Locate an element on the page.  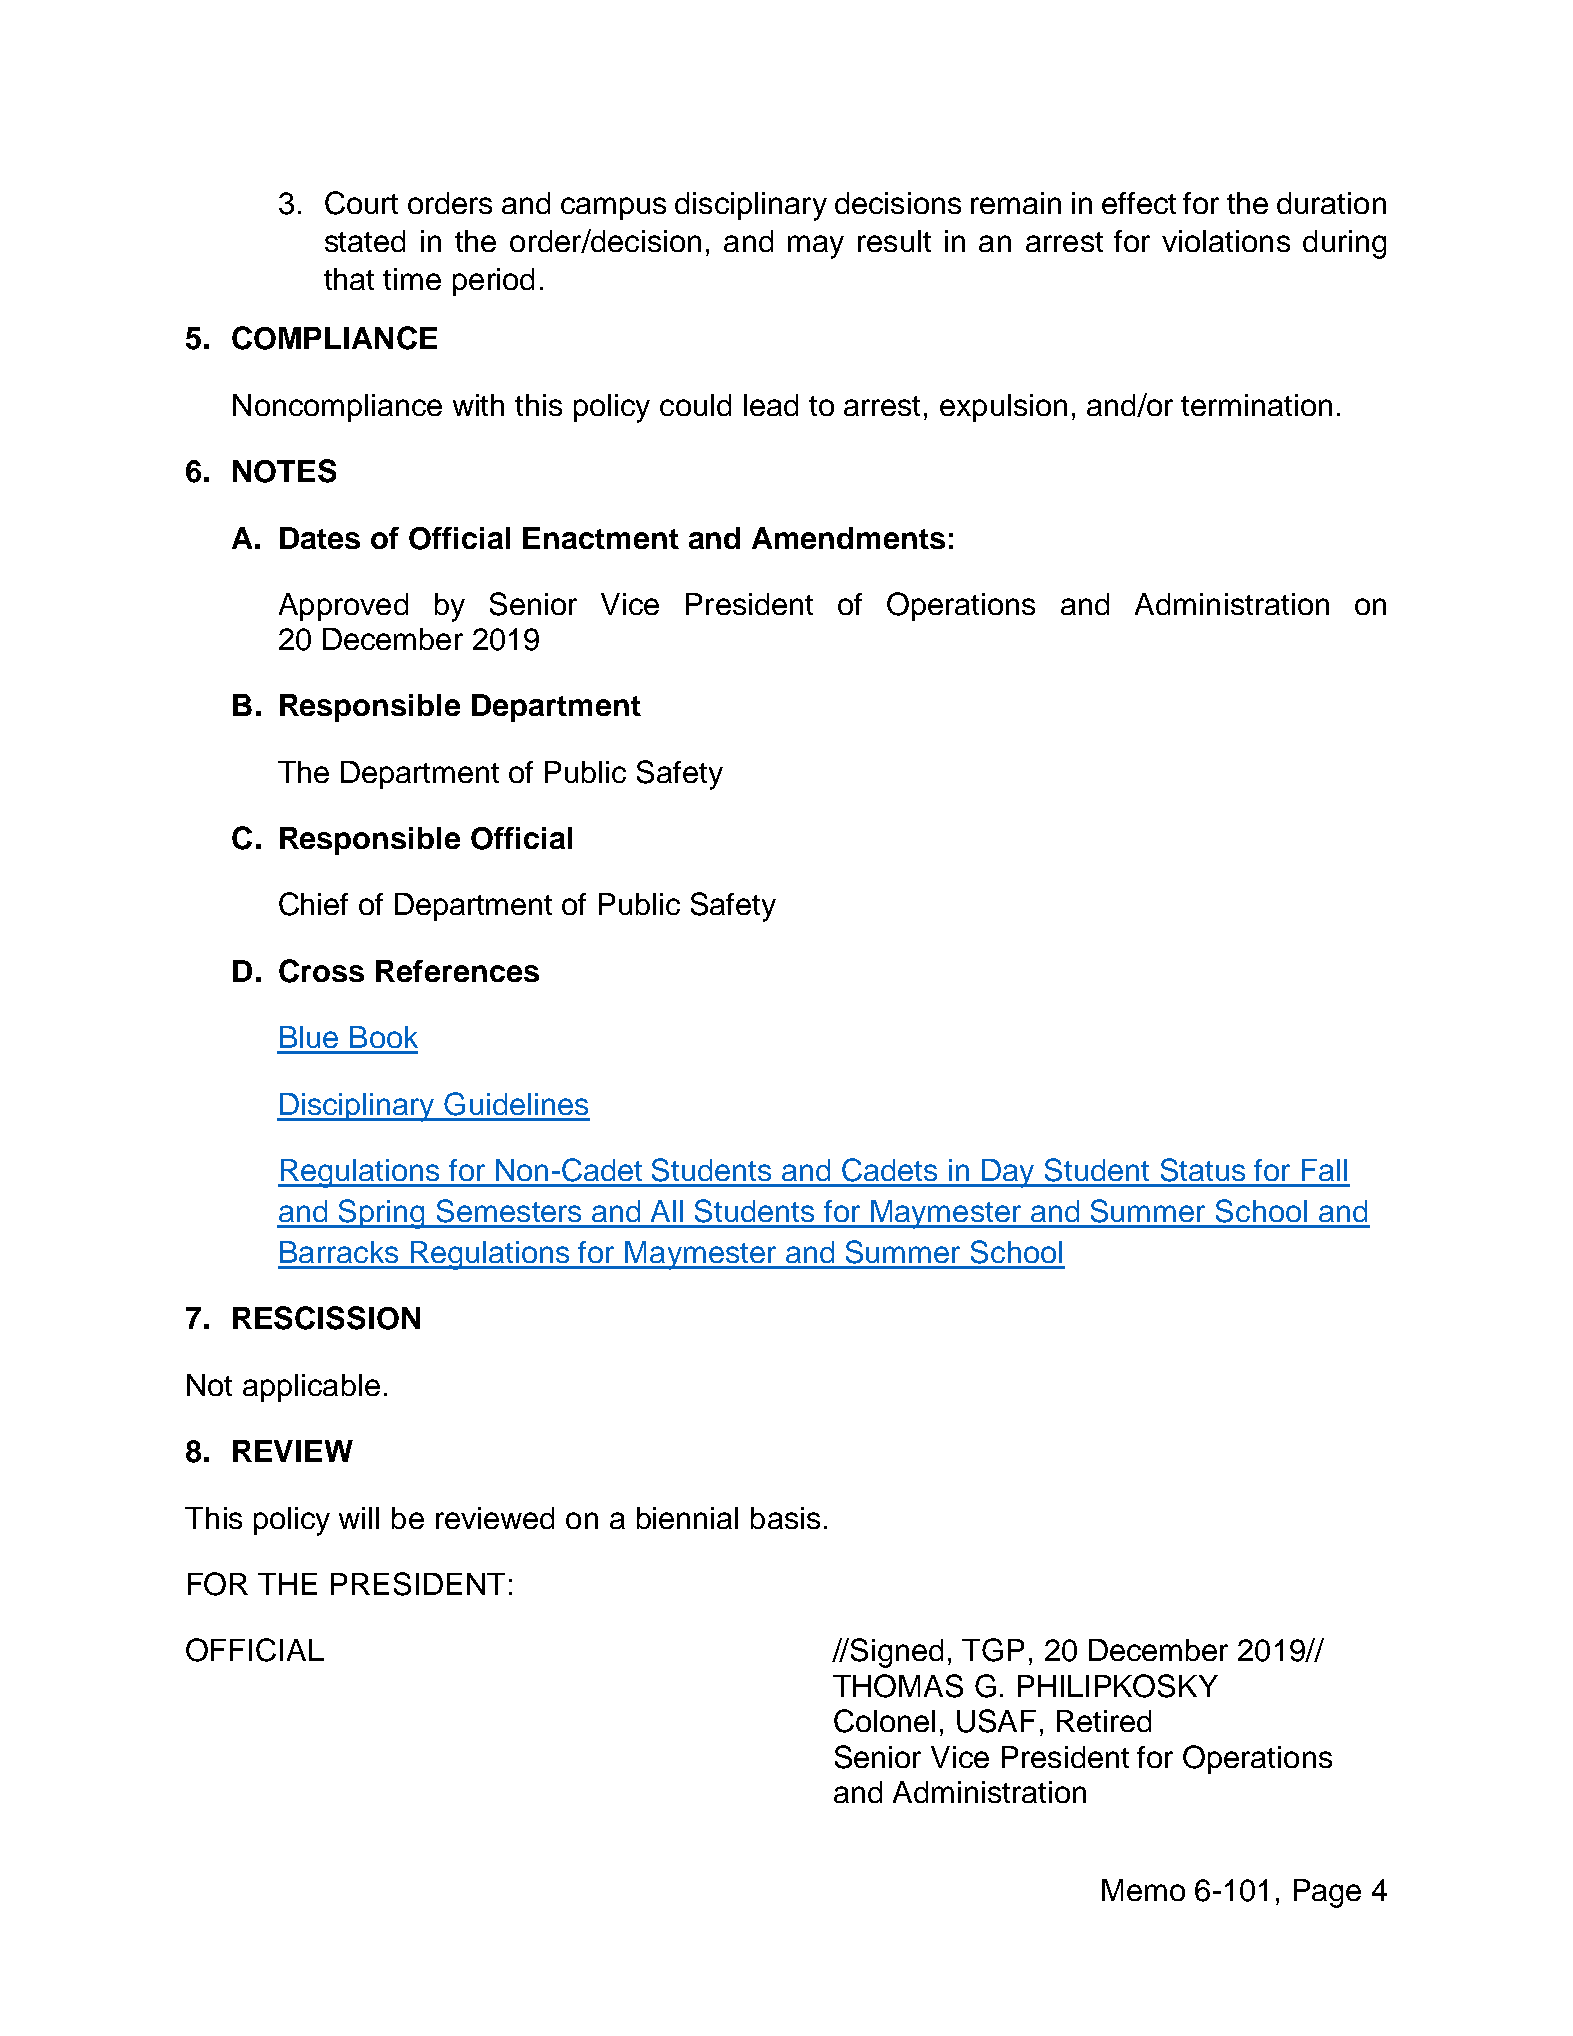
Colonel is located at coordinates (884, 1721).
